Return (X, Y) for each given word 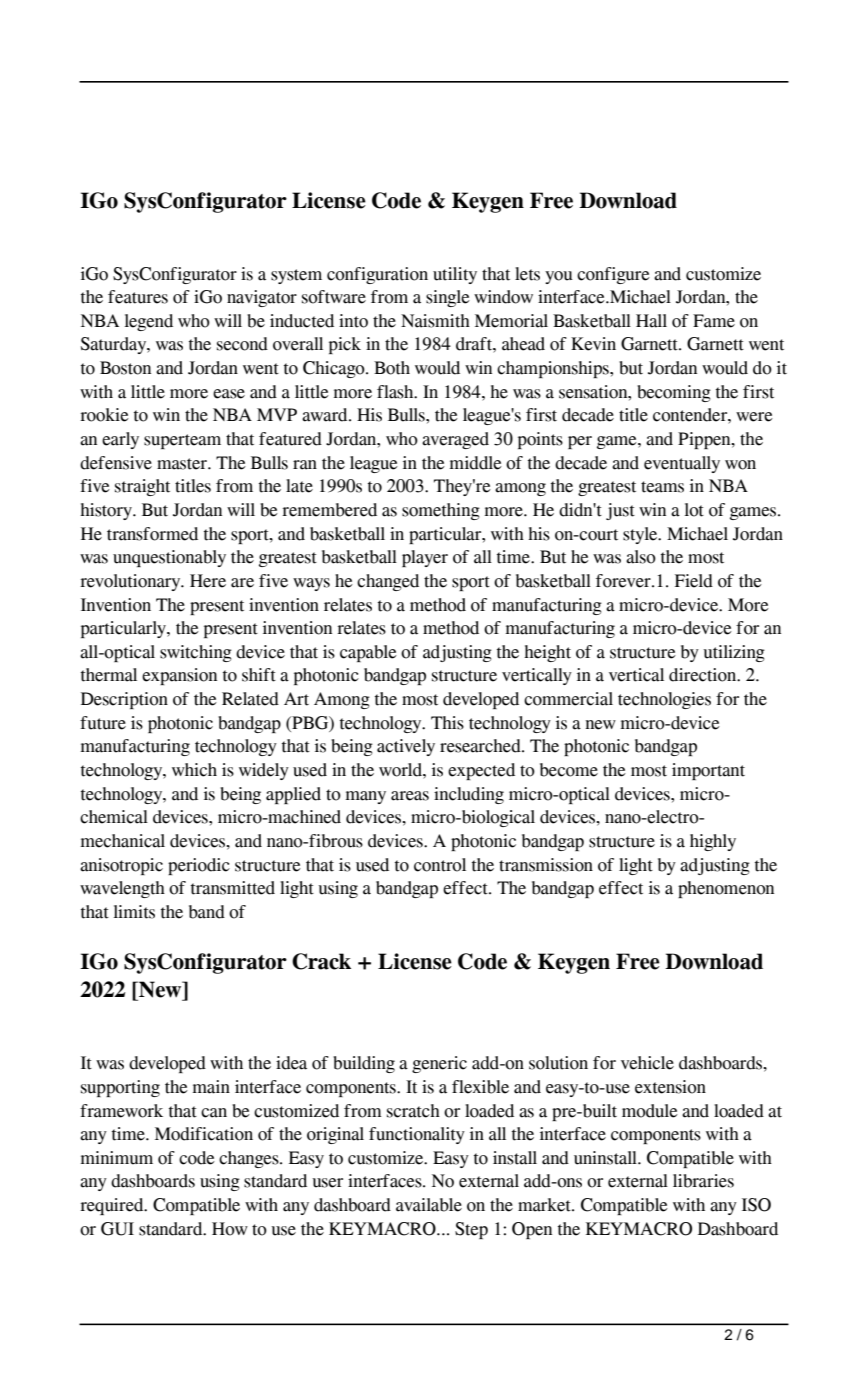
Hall (651, 321)
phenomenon (726, 889)
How (230, 1229)
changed (388, 582)
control (440, 865)
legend (149, 322)
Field (694, 581)
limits (134, 912)
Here (208, 581)
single (448, 298)
